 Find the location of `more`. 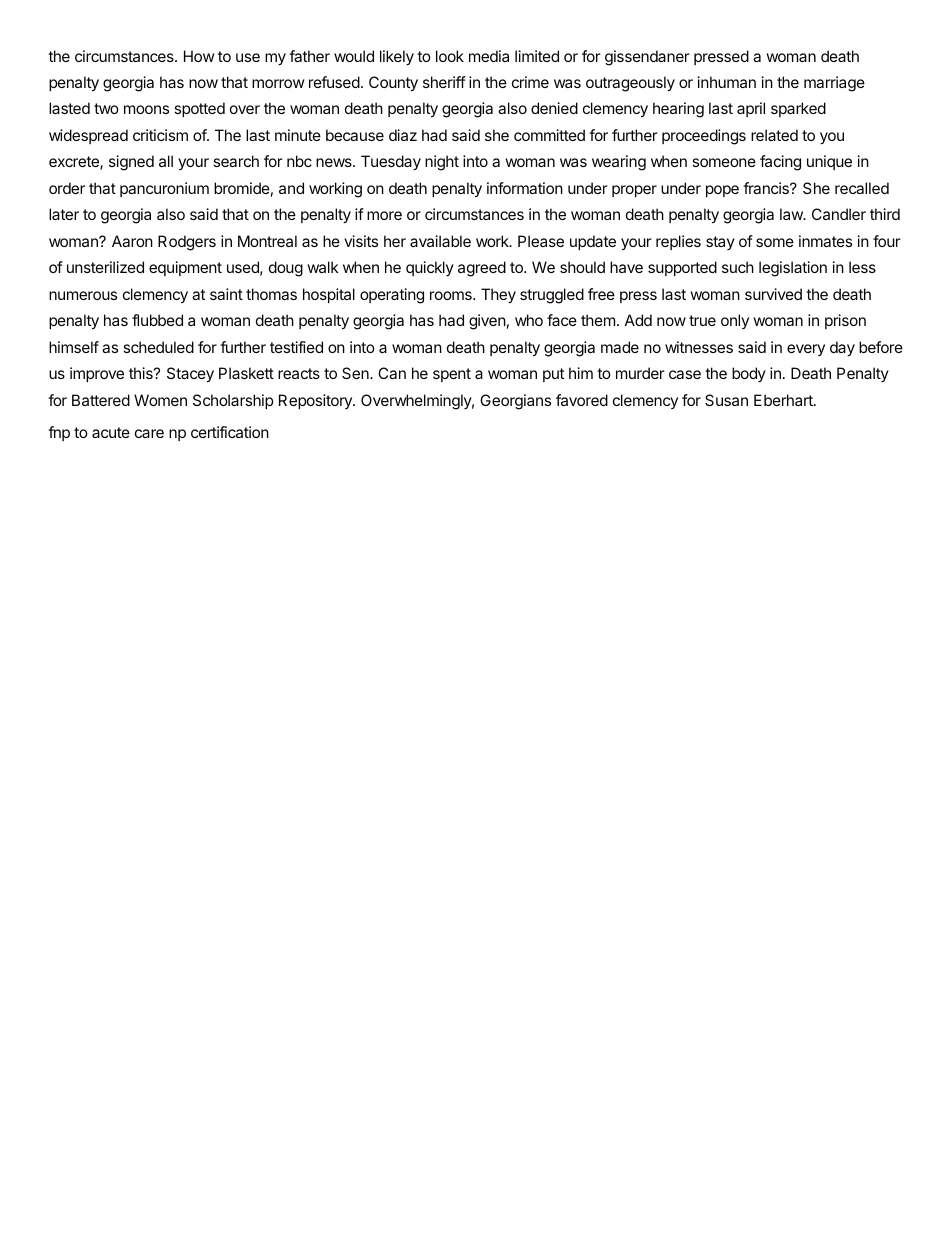

more is located at coordinates (384, 215).
